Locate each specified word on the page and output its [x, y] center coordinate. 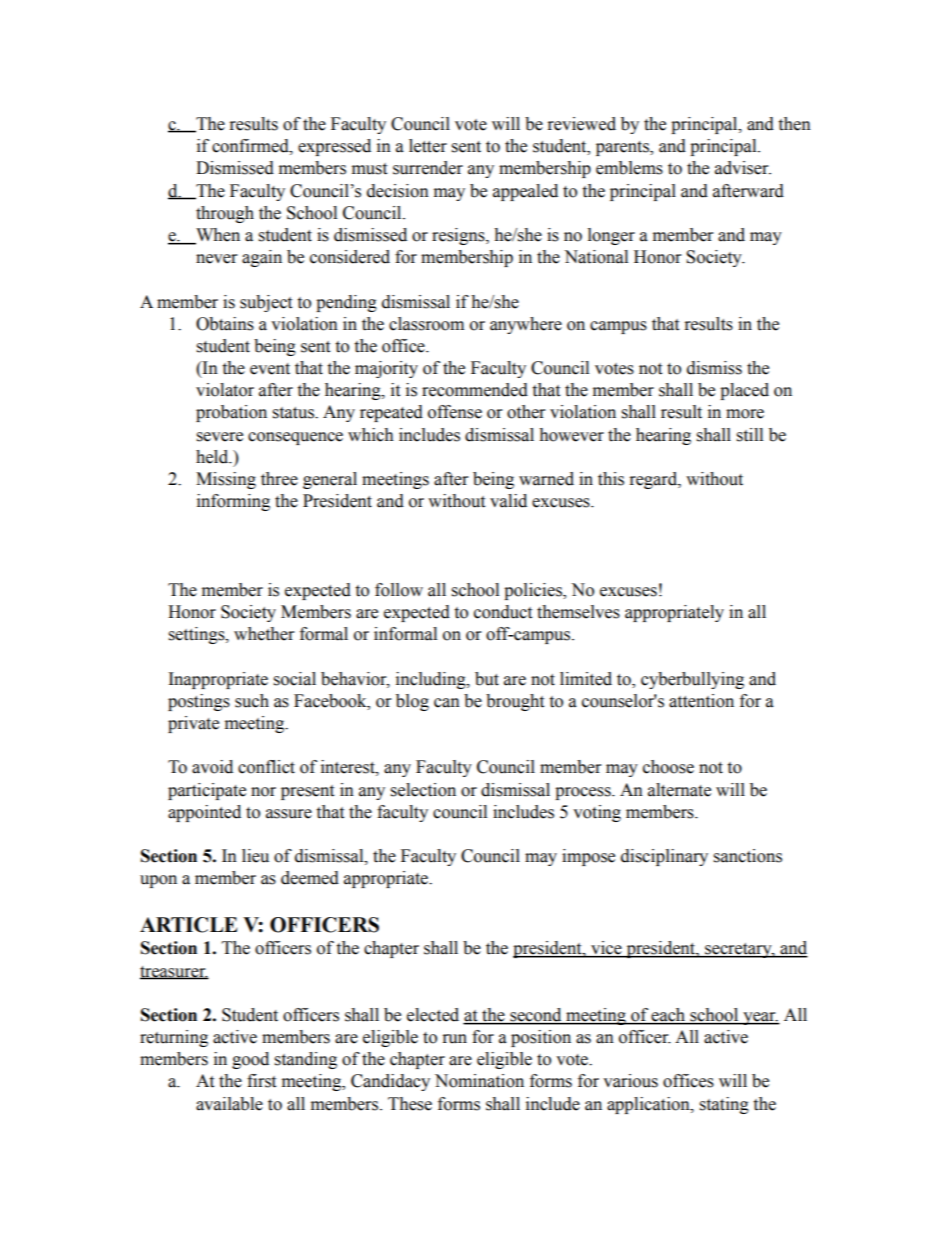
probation [231, 413]
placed [744, 391]
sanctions [748, 856]
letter [428, 146]
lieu [255, 856]
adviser [743, 168]
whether [264, 634]
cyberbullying [692, 680]
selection [423, 790]
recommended [475, 390]
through [225, 214]
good [250, 1060]
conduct [503, 612]
